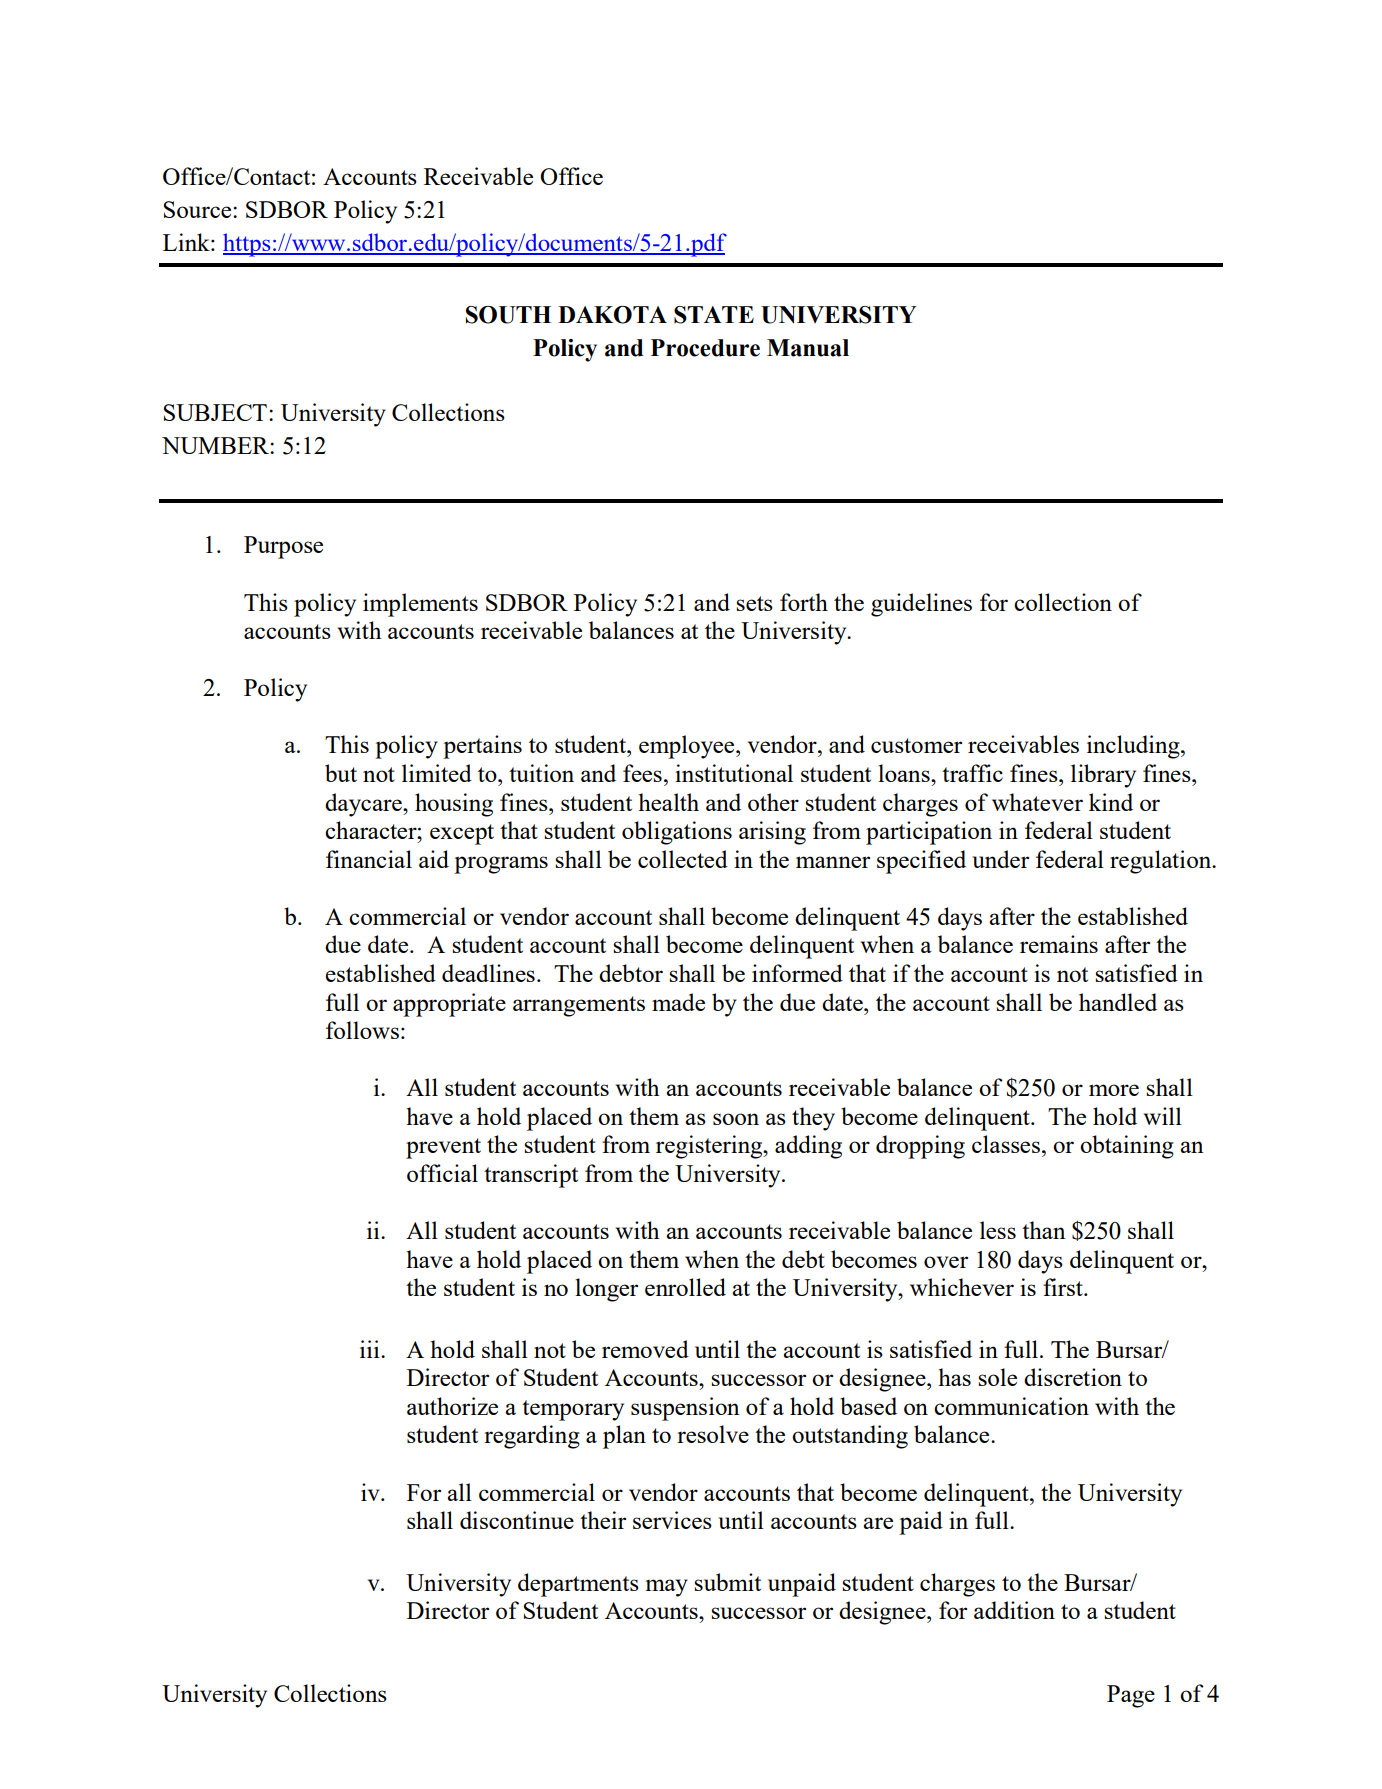  I want to click on guidelines, so click(921, 605).
